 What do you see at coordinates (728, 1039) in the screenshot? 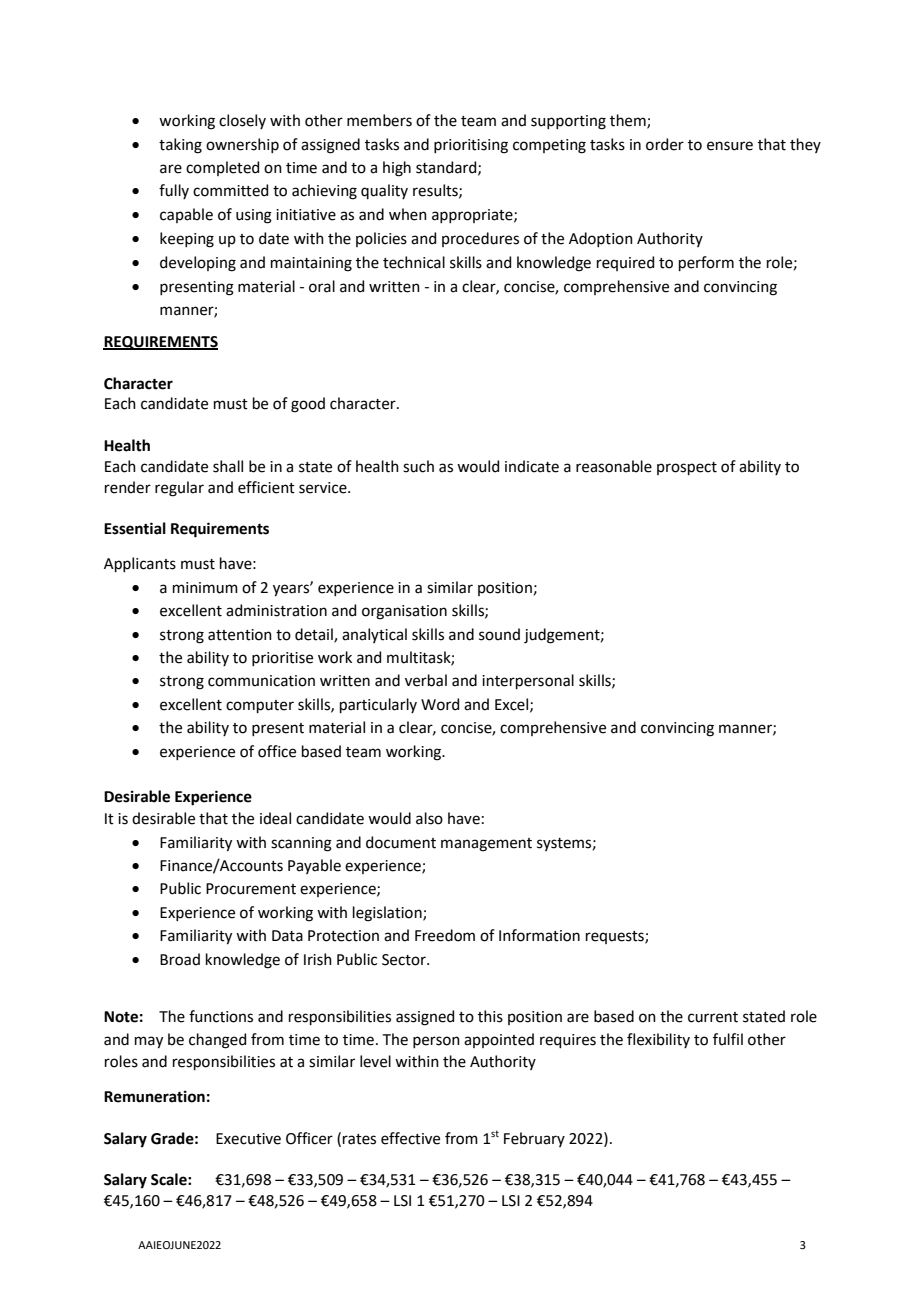
I see `fulfil` at bounding box center [728, 1039].
